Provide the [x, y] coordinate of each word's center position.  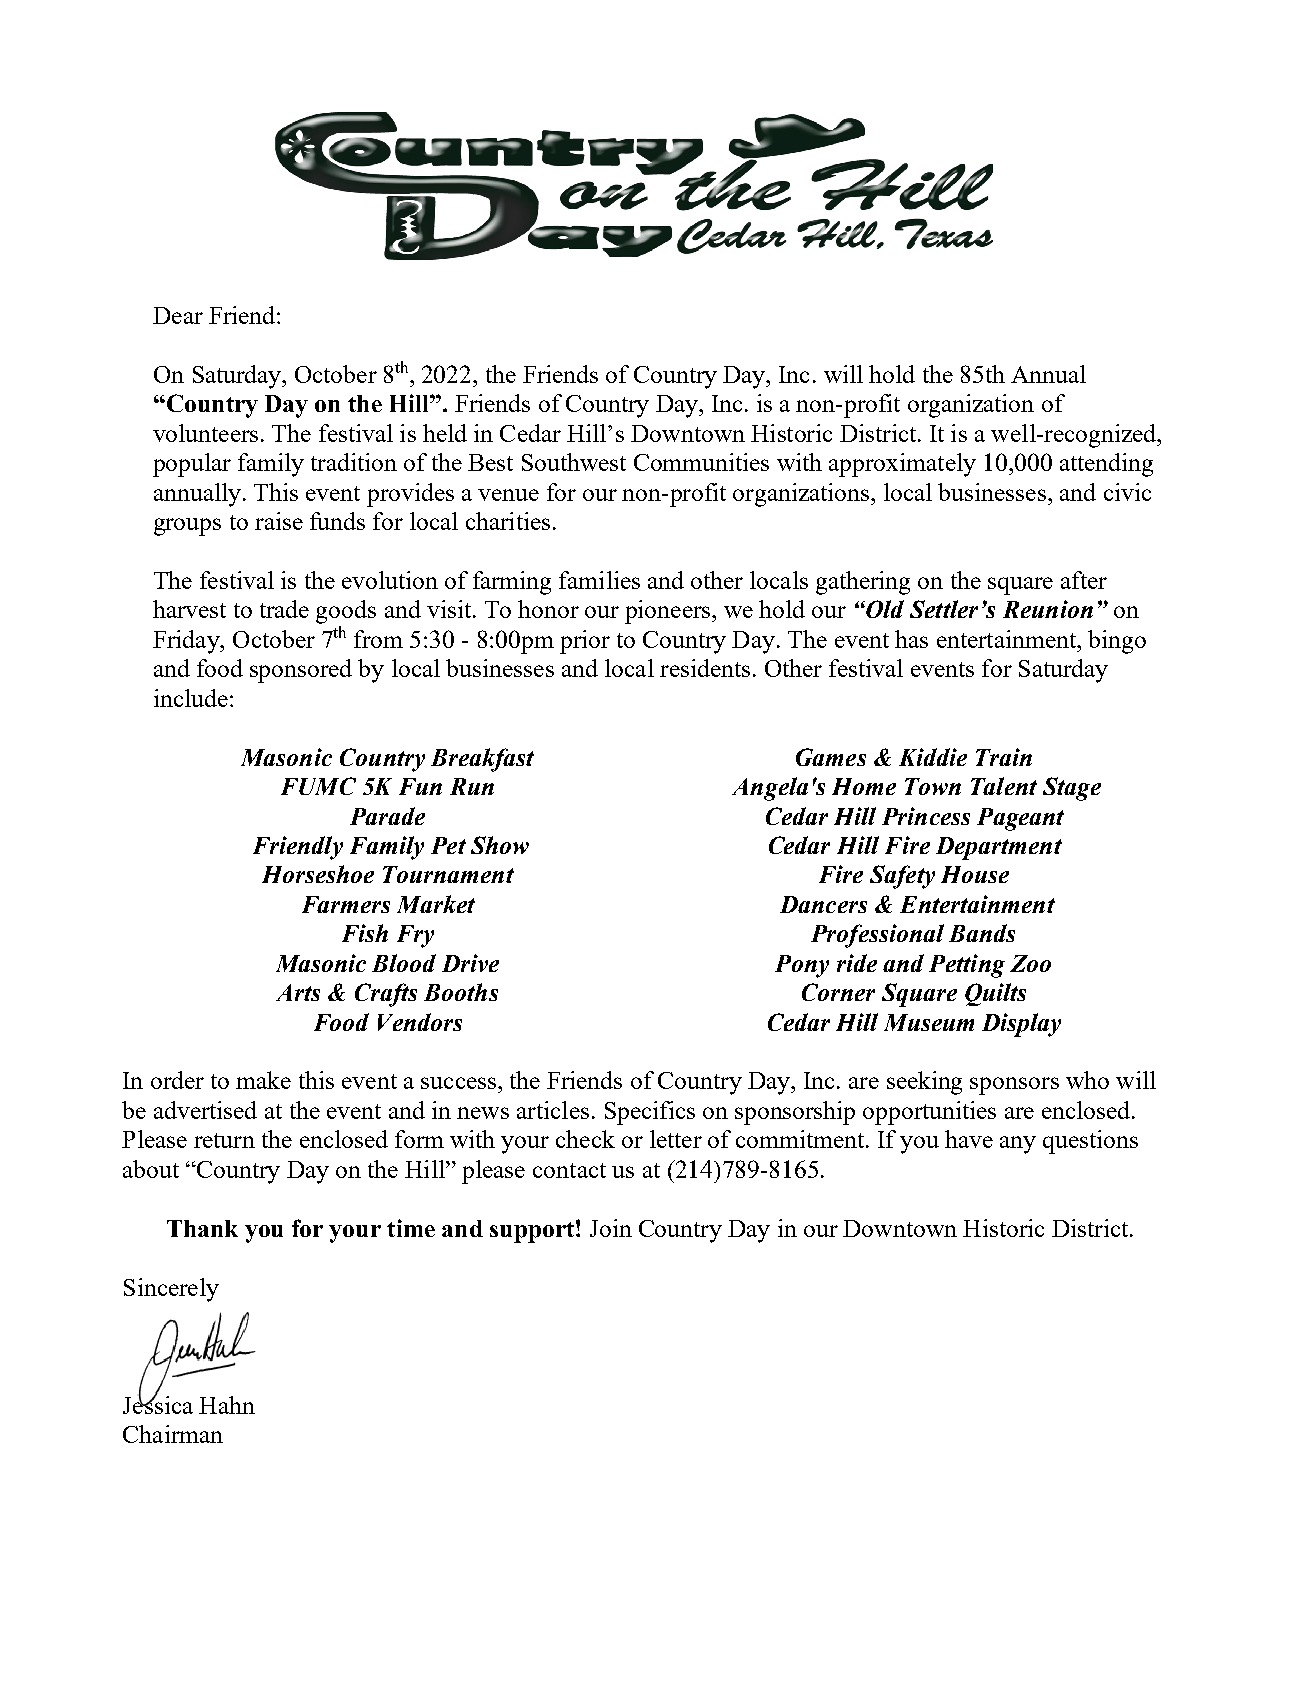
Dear [178, 315]
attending [1106, 465]
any [1018, 1145]
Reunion [1048, 609]
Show [500, 845]
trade [284, 609]
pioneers [669, 612]
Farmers [346, 904]
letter [676, 1139]
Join [611, 1228]
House [975, 874]
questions [1090, 1142]
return [224, 1140]
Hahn [227, 1405]
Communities [701, 462]
